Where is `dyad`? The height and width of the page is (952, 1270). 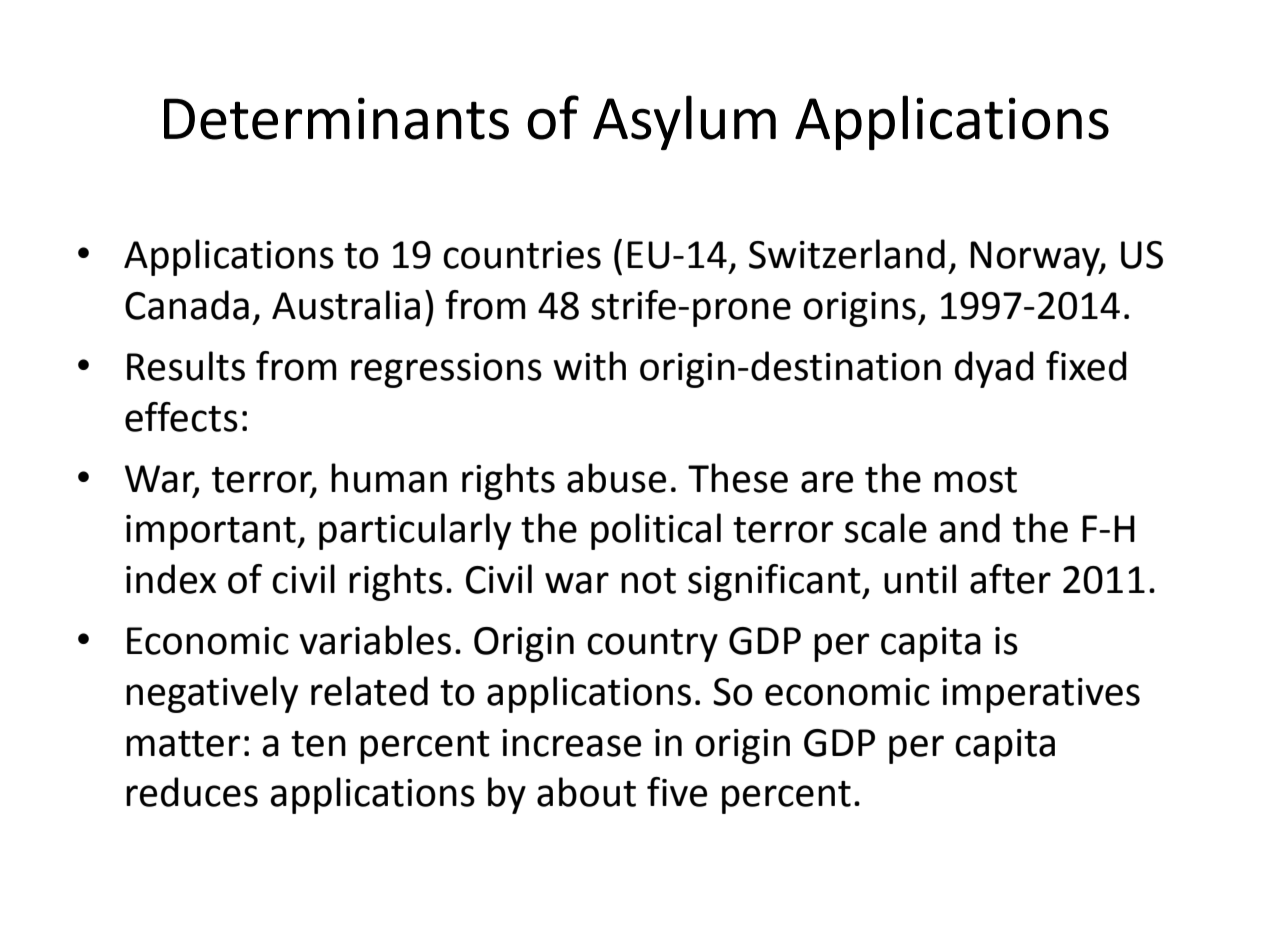
dyad is located at coordinates (994, 369).
